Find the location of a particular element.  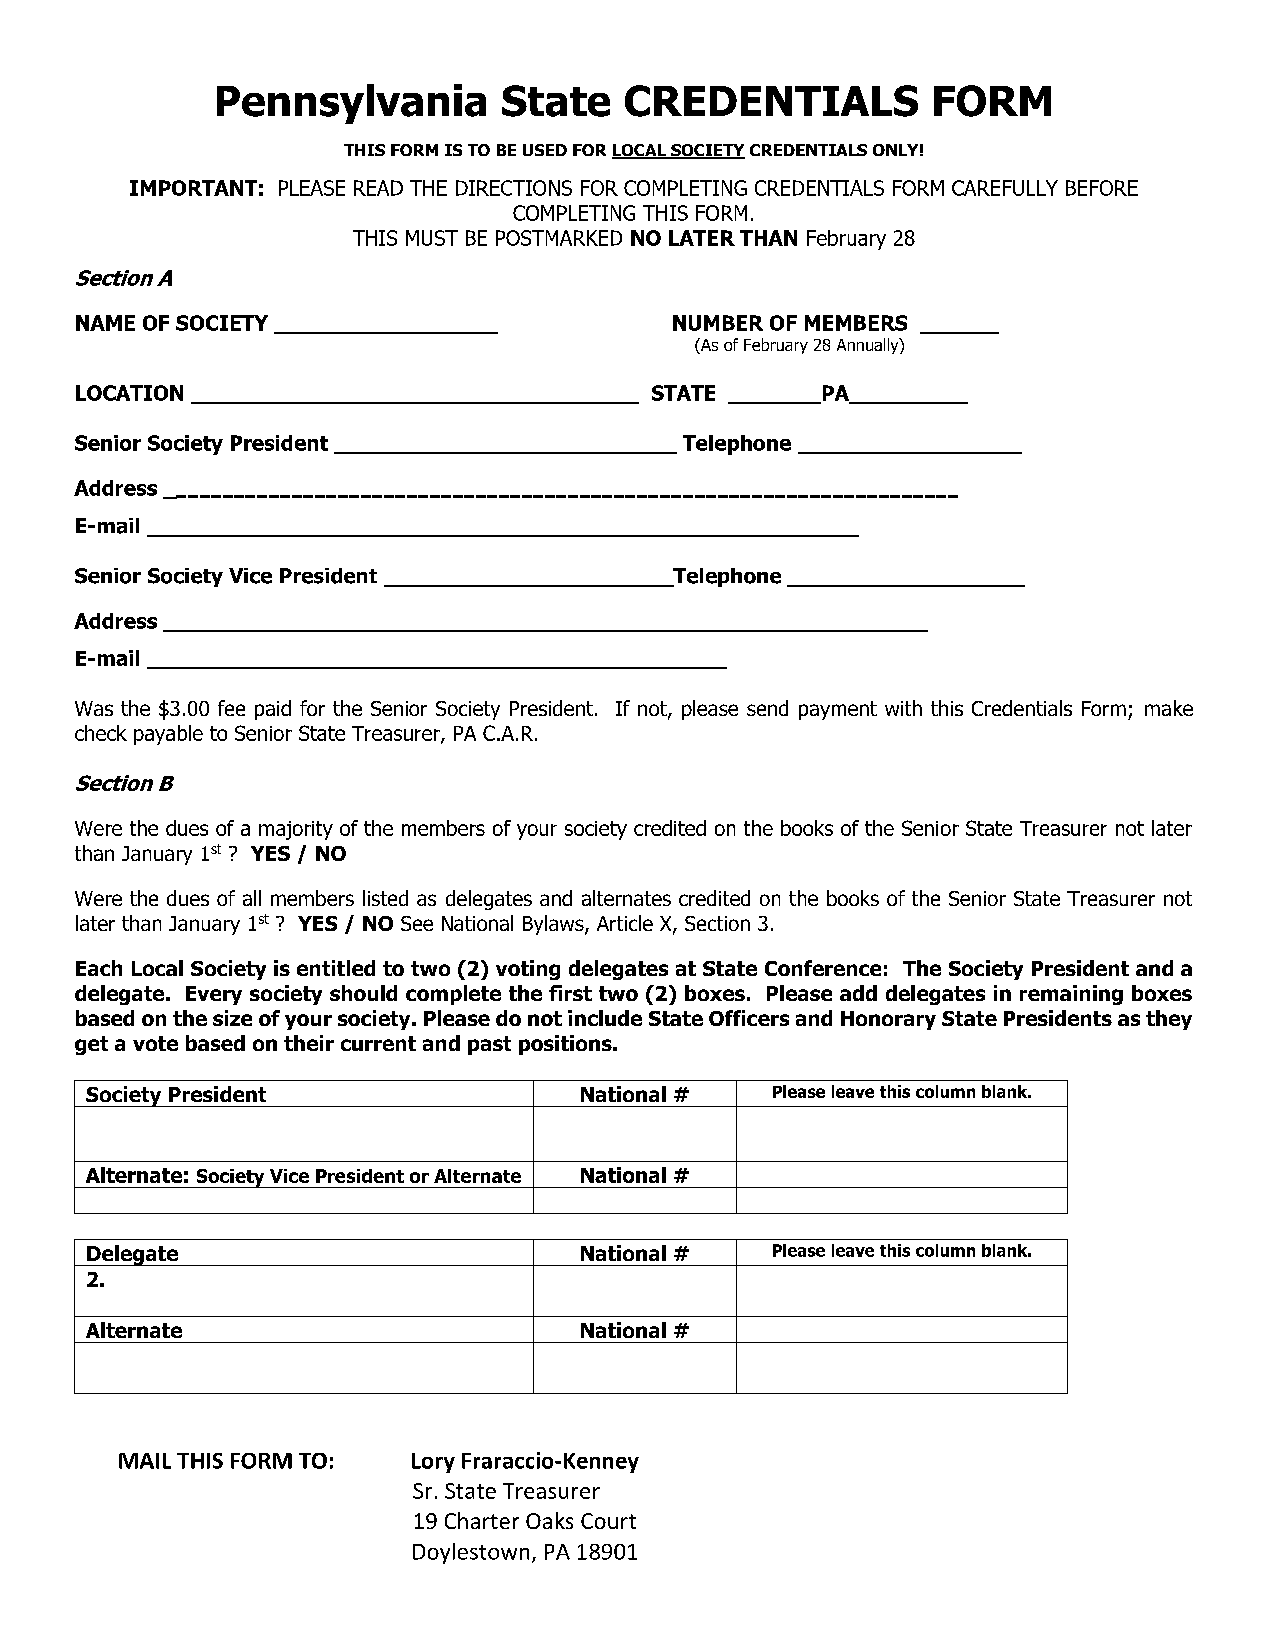

size is located at coordinates (232, 1018).
